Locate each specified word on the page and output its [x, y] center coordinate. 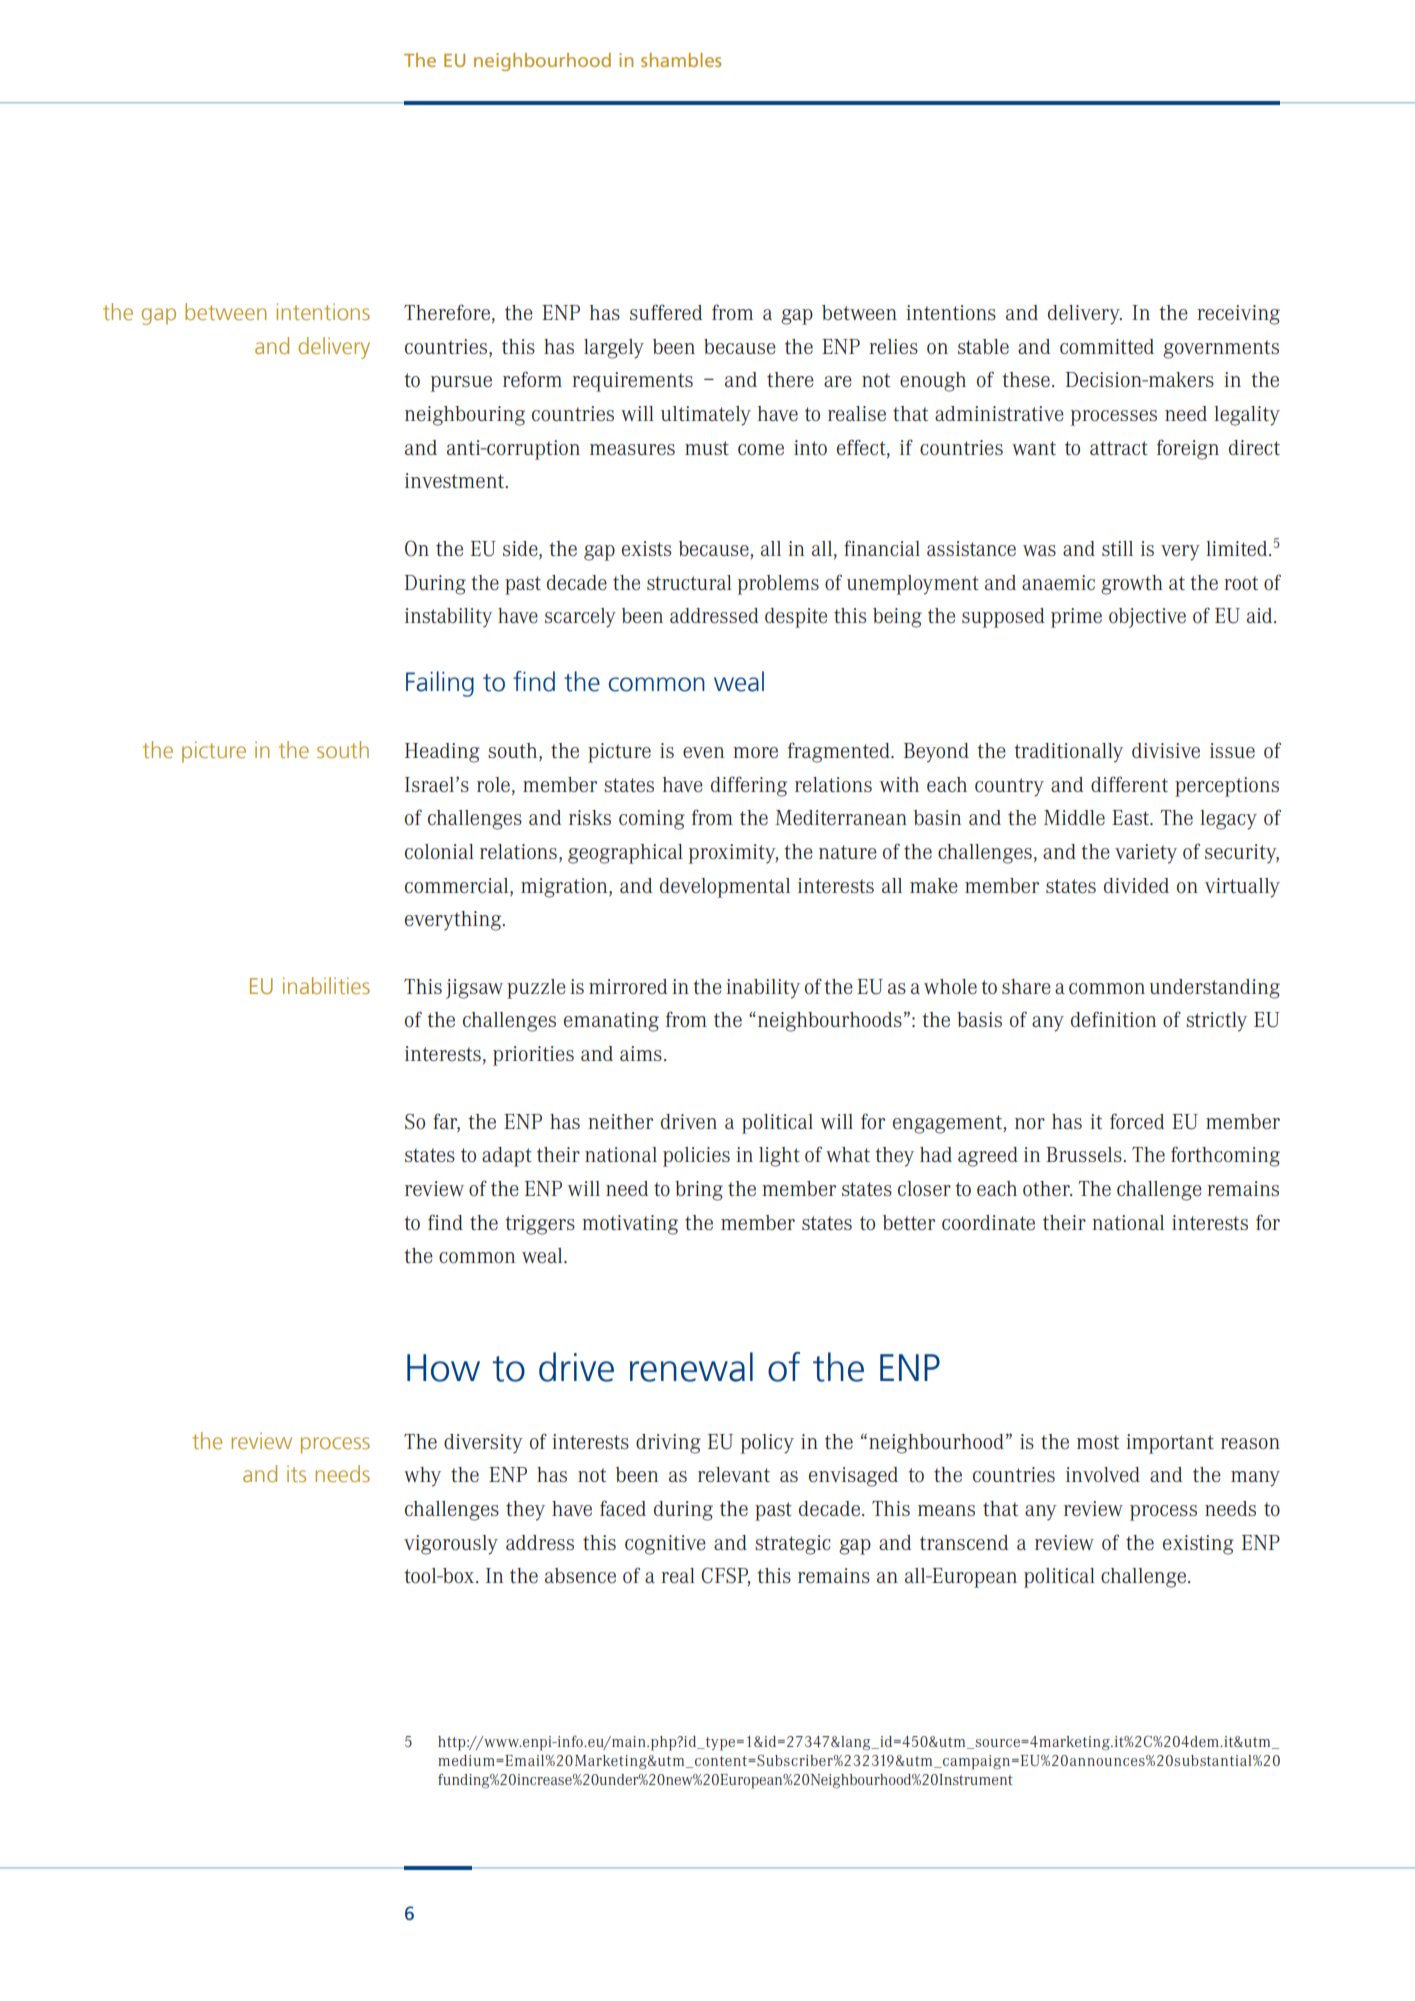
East [1131, 817]
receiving [1238, 315]
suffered [666, 312]
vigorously [451, 1545]
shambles [681, 60]
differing [749, 786]
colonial [439, 851]
